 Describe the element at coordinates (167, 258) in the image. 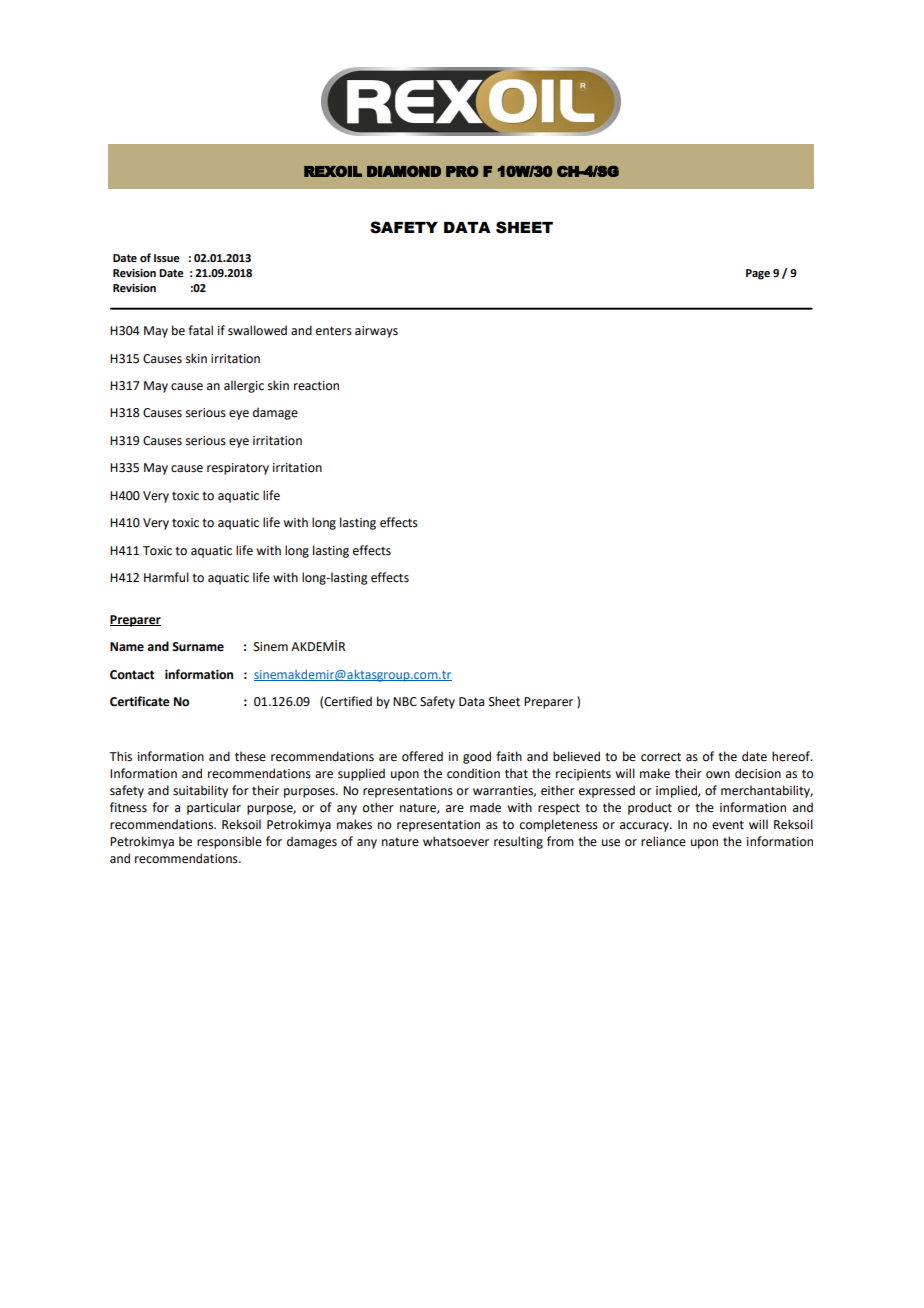

I see `Issue` at that location.
